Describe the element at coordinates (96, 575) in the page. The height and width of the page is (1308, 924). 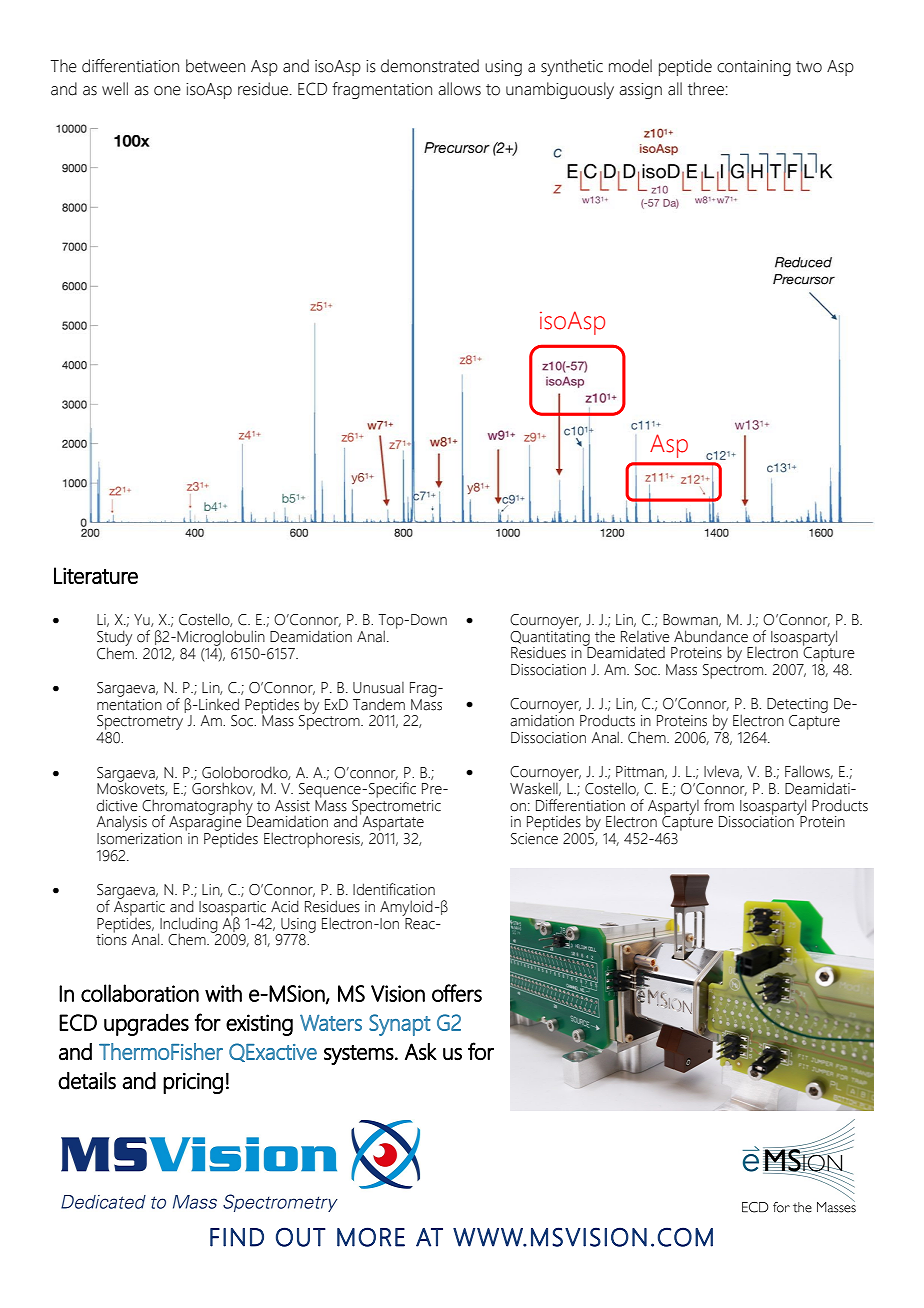
I see `Literature` at that location.
